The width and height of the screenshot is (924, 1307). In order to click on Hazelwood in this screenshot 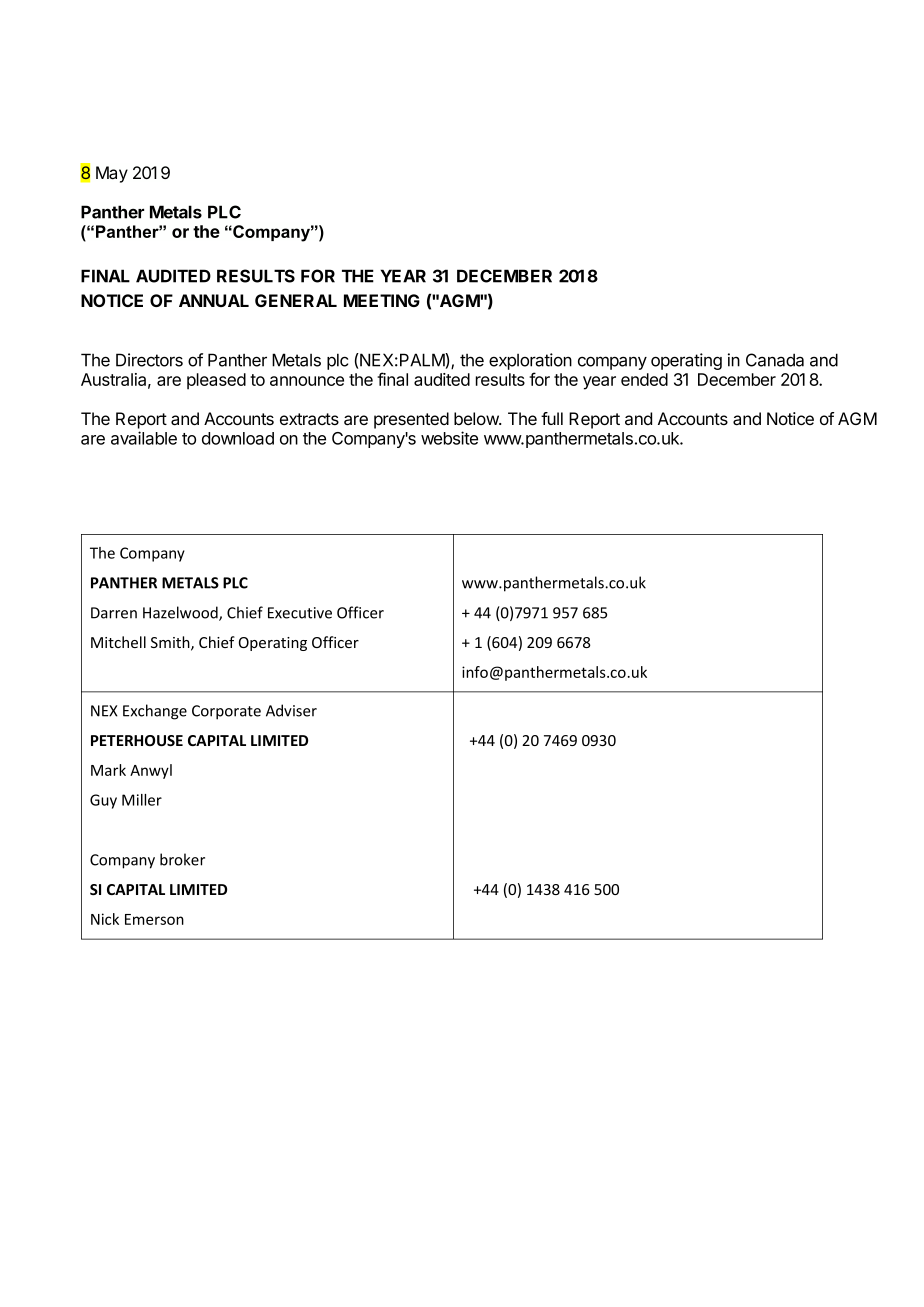, I will do `click(181, 613)`.
